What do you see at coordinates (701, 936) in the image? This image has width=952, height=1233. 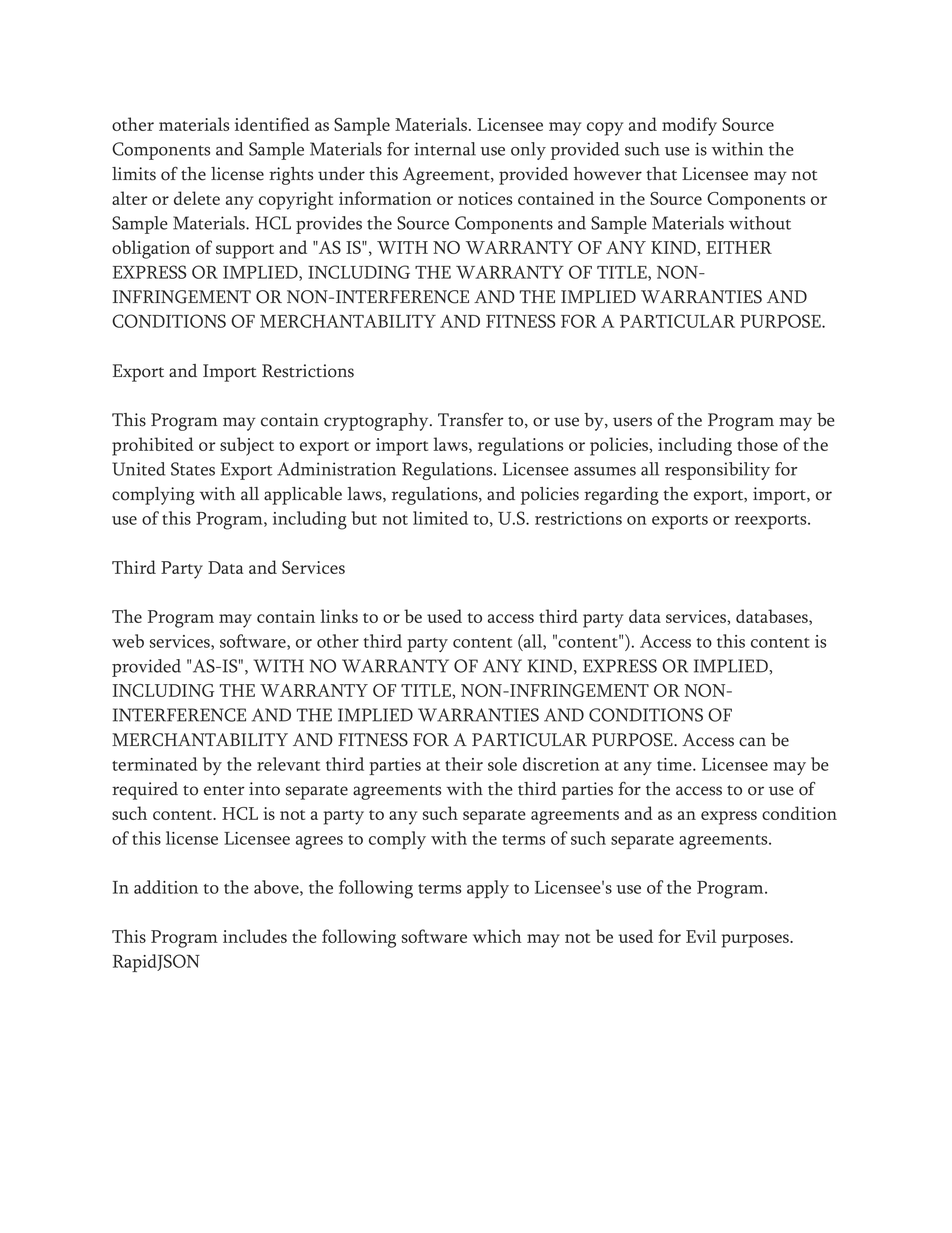 I see `Evil` at bounding box center [701, 936].
